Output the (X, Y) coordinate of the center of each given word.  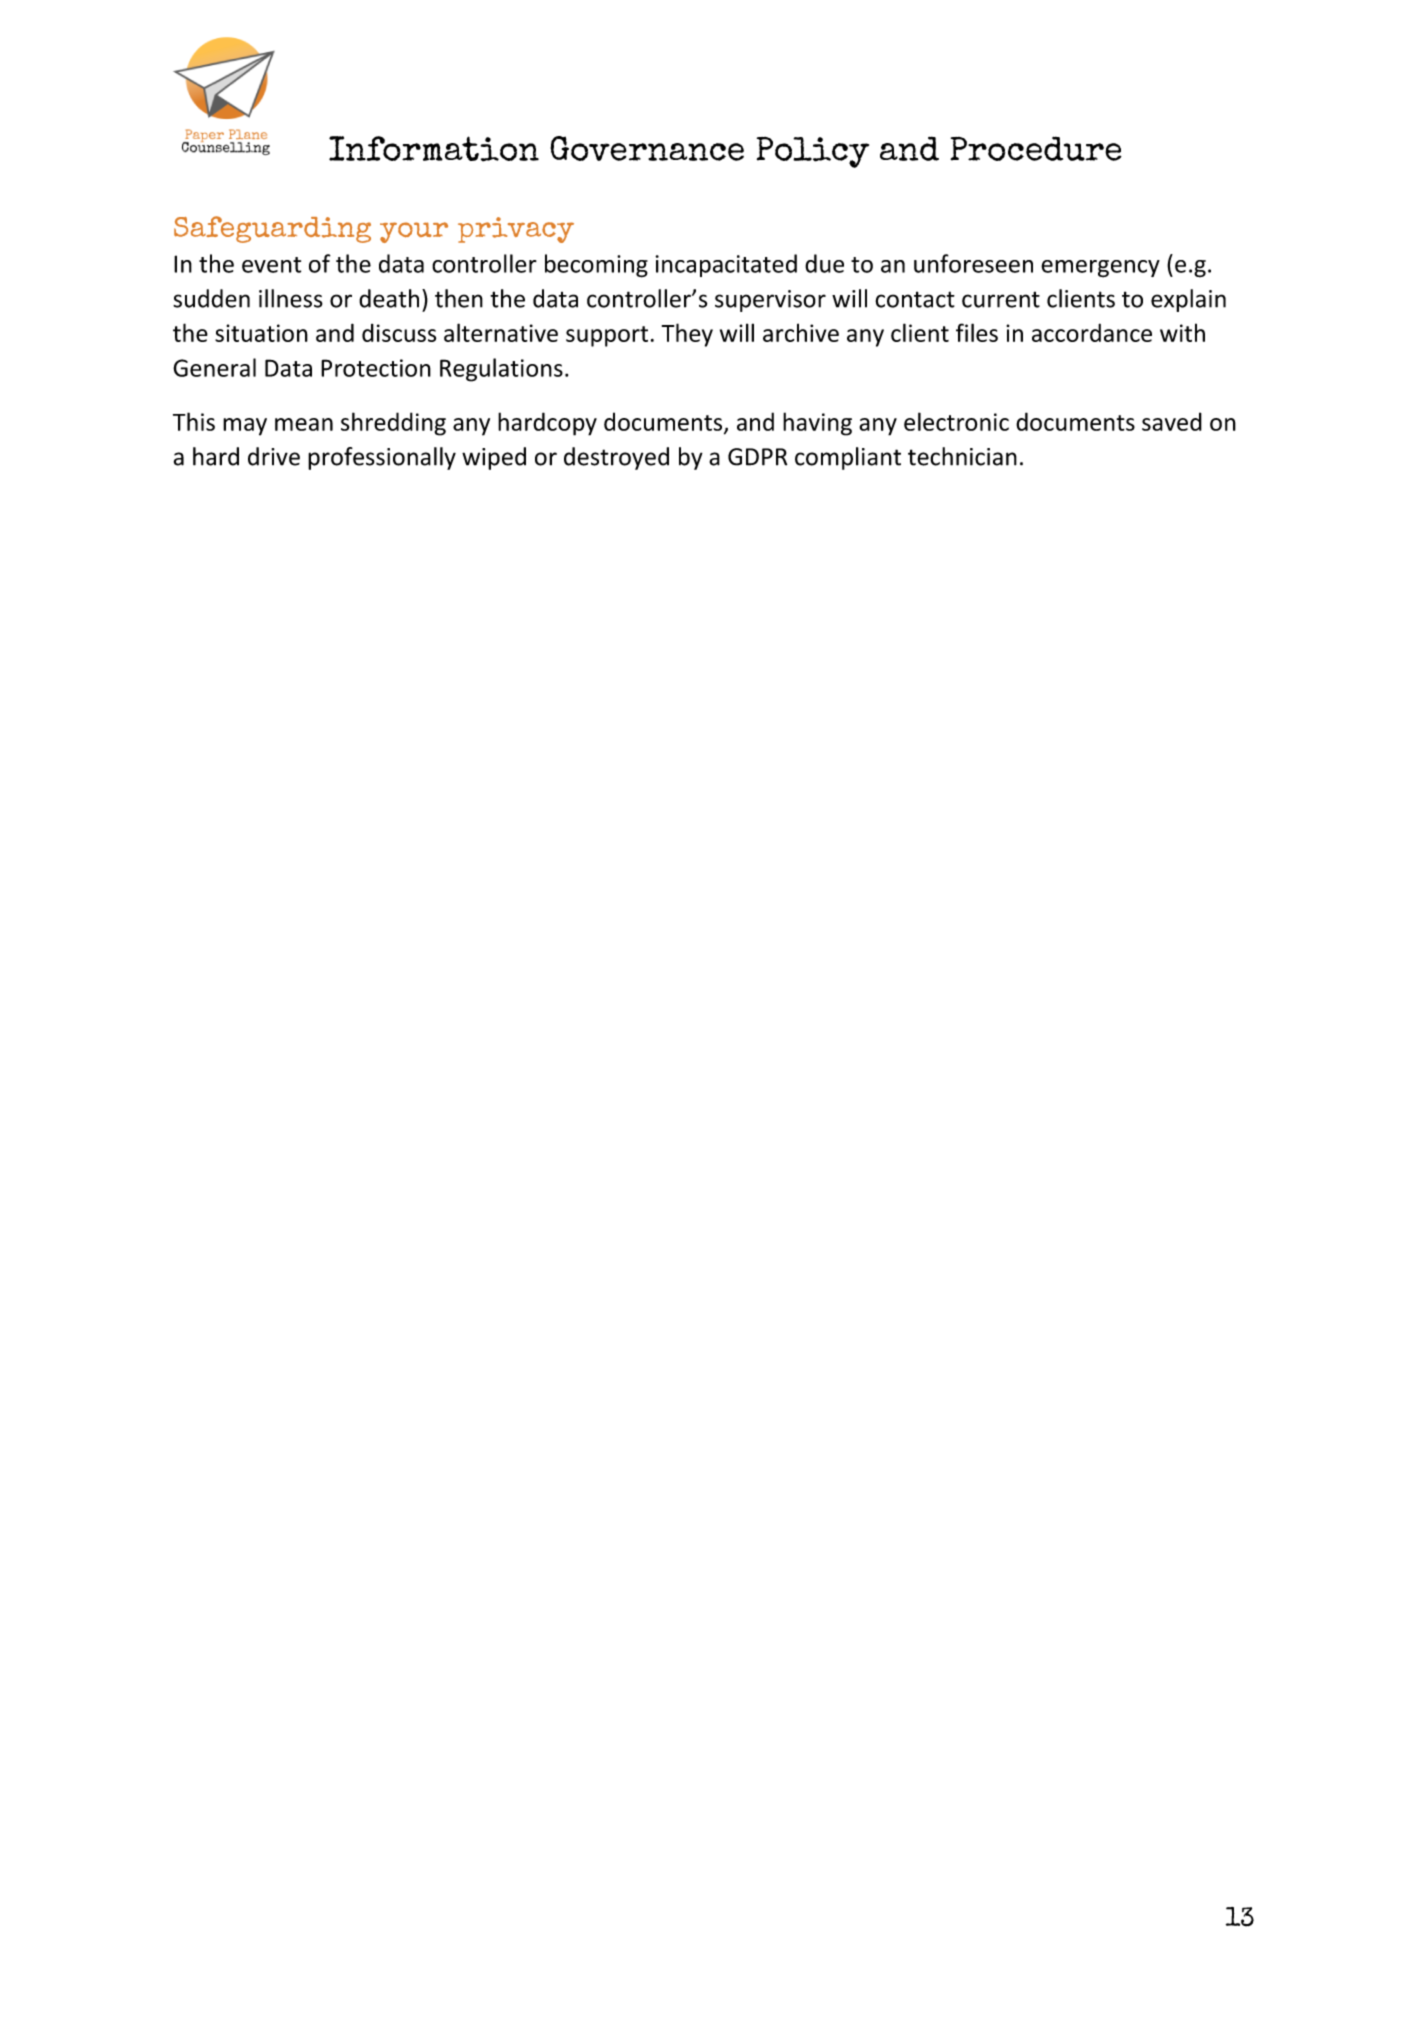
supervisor (770, 301)
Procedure (1036, 148)
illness (291, 298)
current (1001, 299)
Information (434, 149)
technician (962, 456)
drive (274, 456)
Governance (647, 148)
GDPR (757, 457)
